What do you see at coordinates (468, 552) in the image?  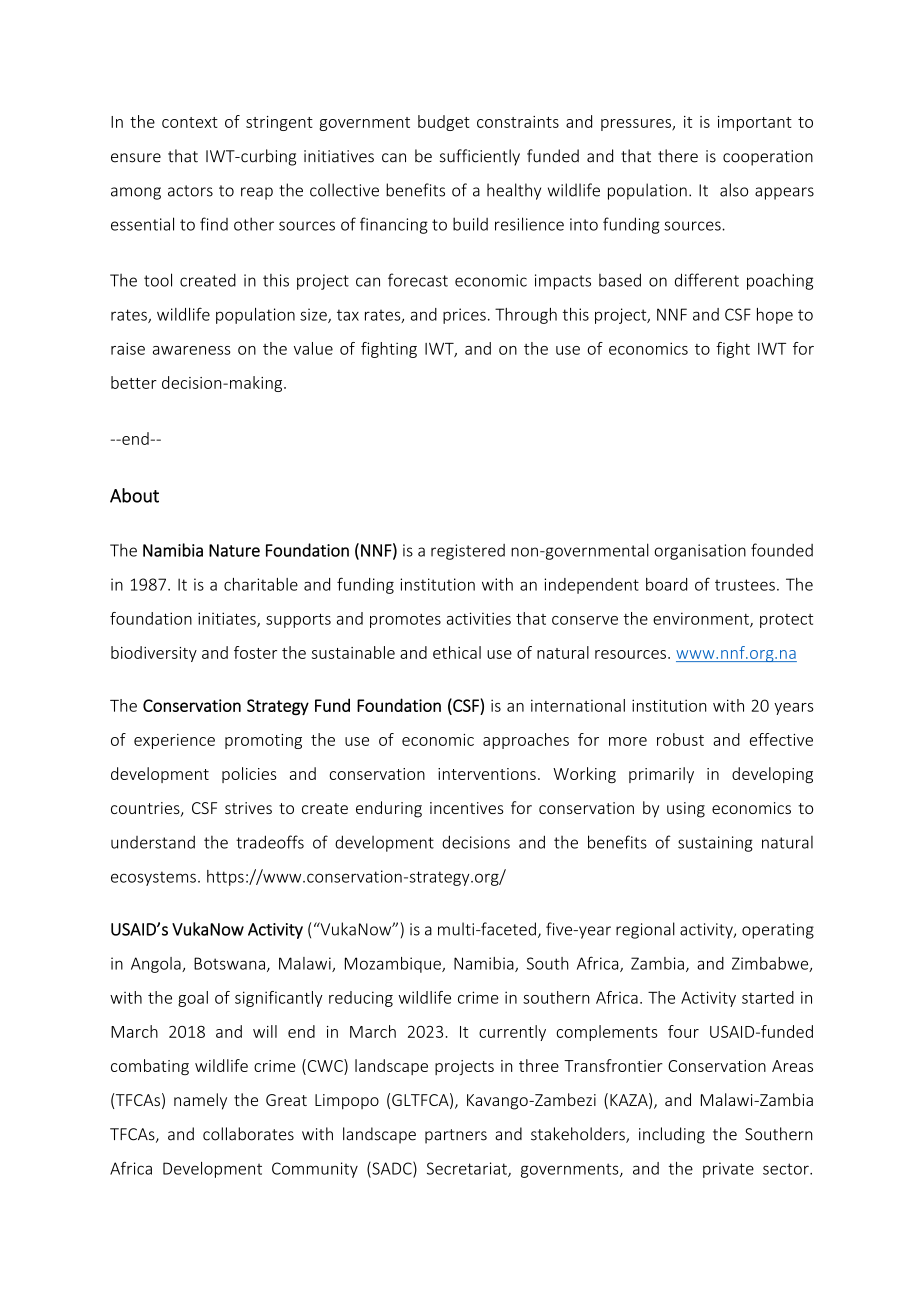 I see `registered` at bounding box center [468, 552].
